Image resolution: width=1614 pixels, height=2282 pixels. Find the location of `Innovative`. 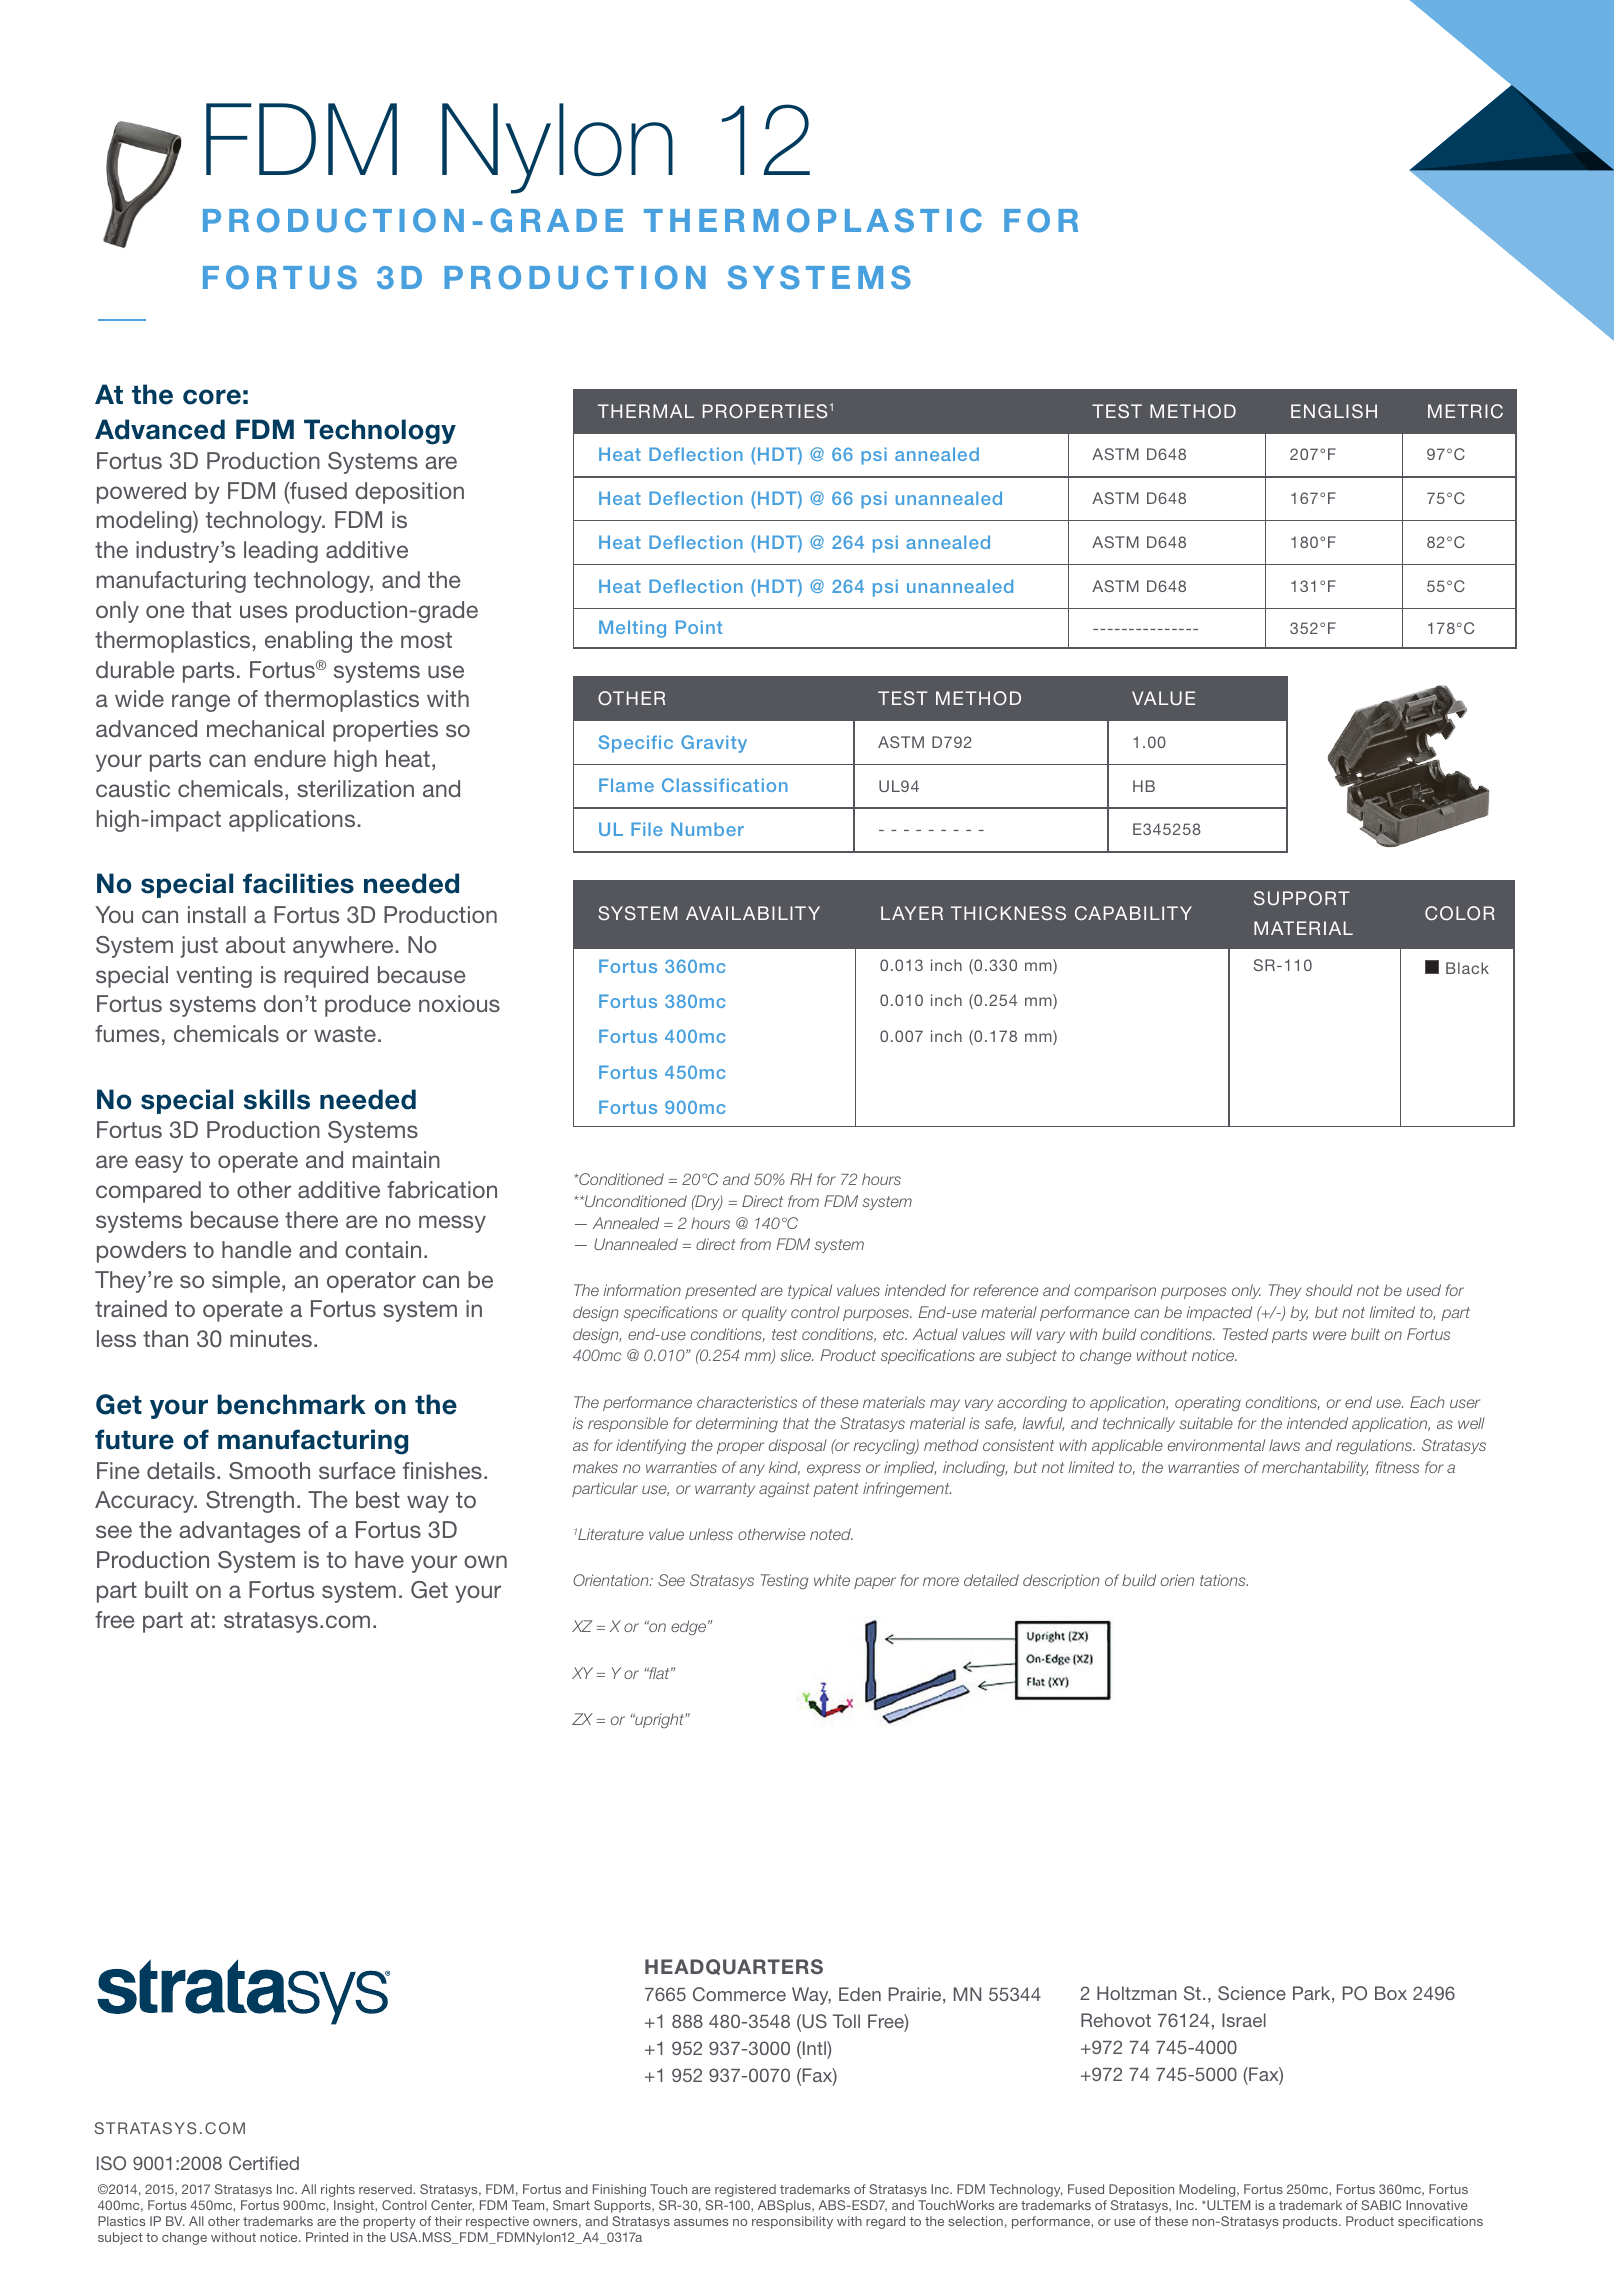

Innovative is located at coordinates (1437, 2205).
